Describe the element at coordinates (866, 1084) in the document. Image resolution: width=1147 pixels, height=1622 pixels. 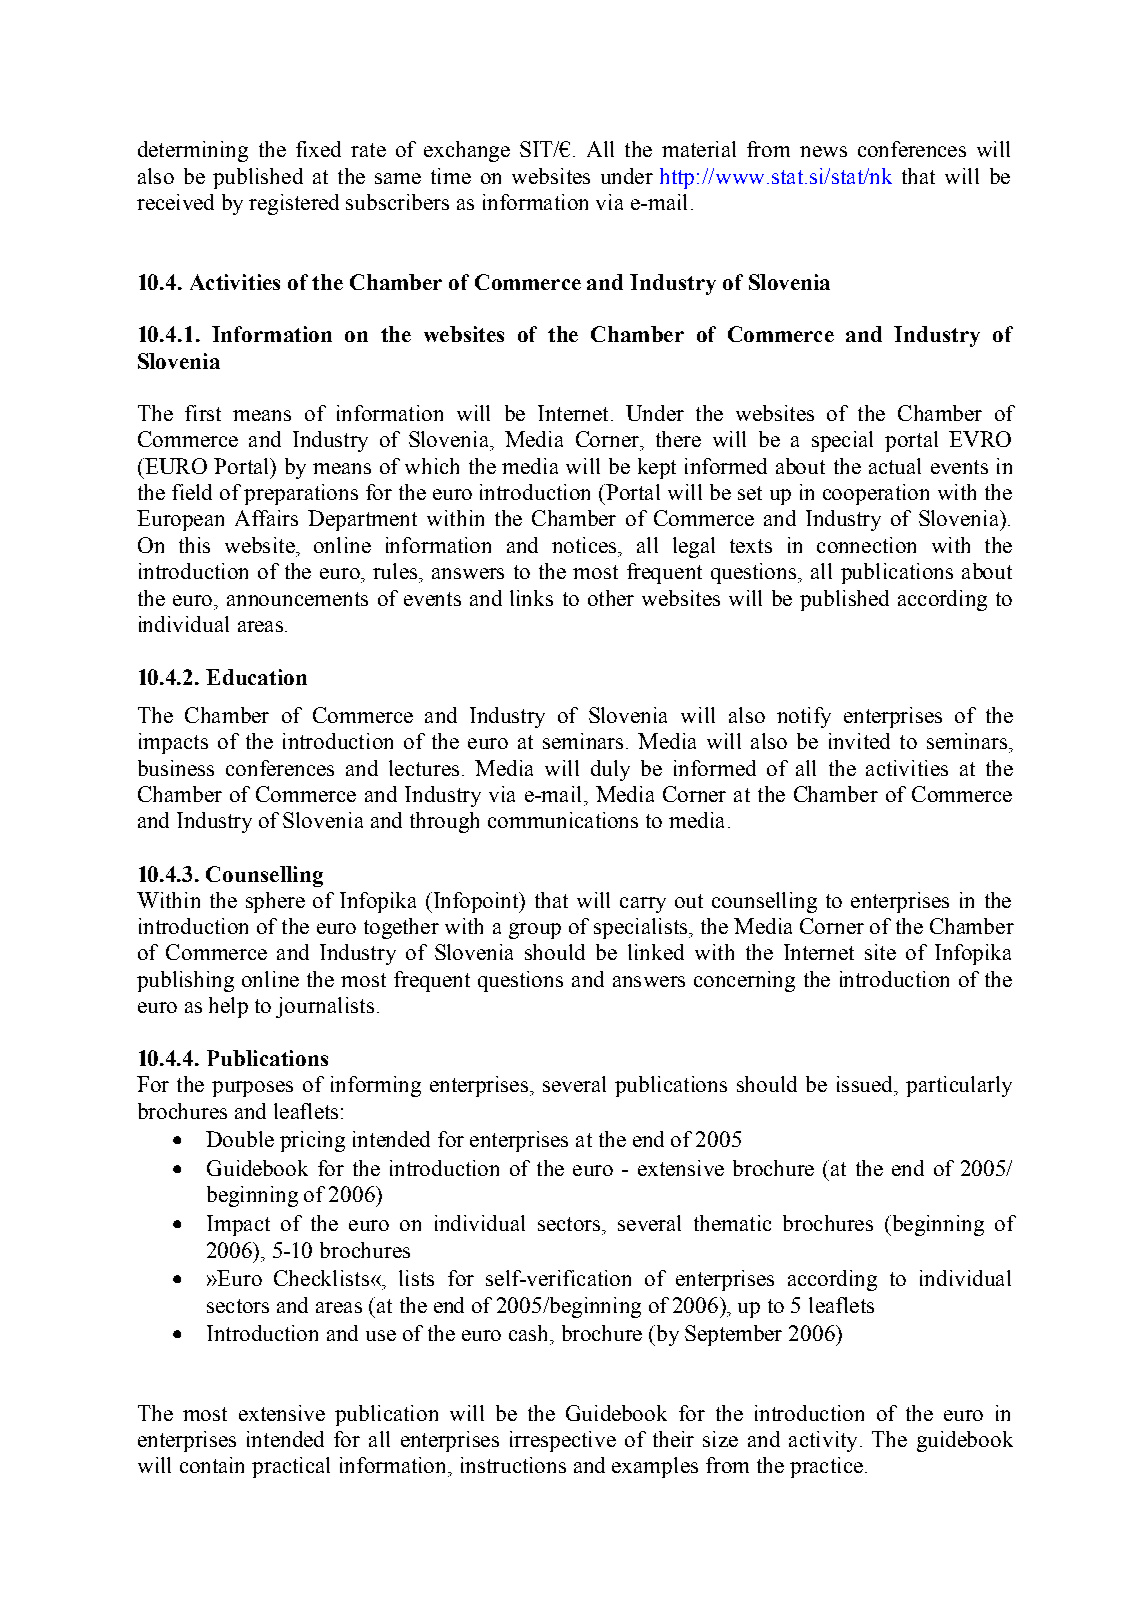
I see `issued` at that location.
